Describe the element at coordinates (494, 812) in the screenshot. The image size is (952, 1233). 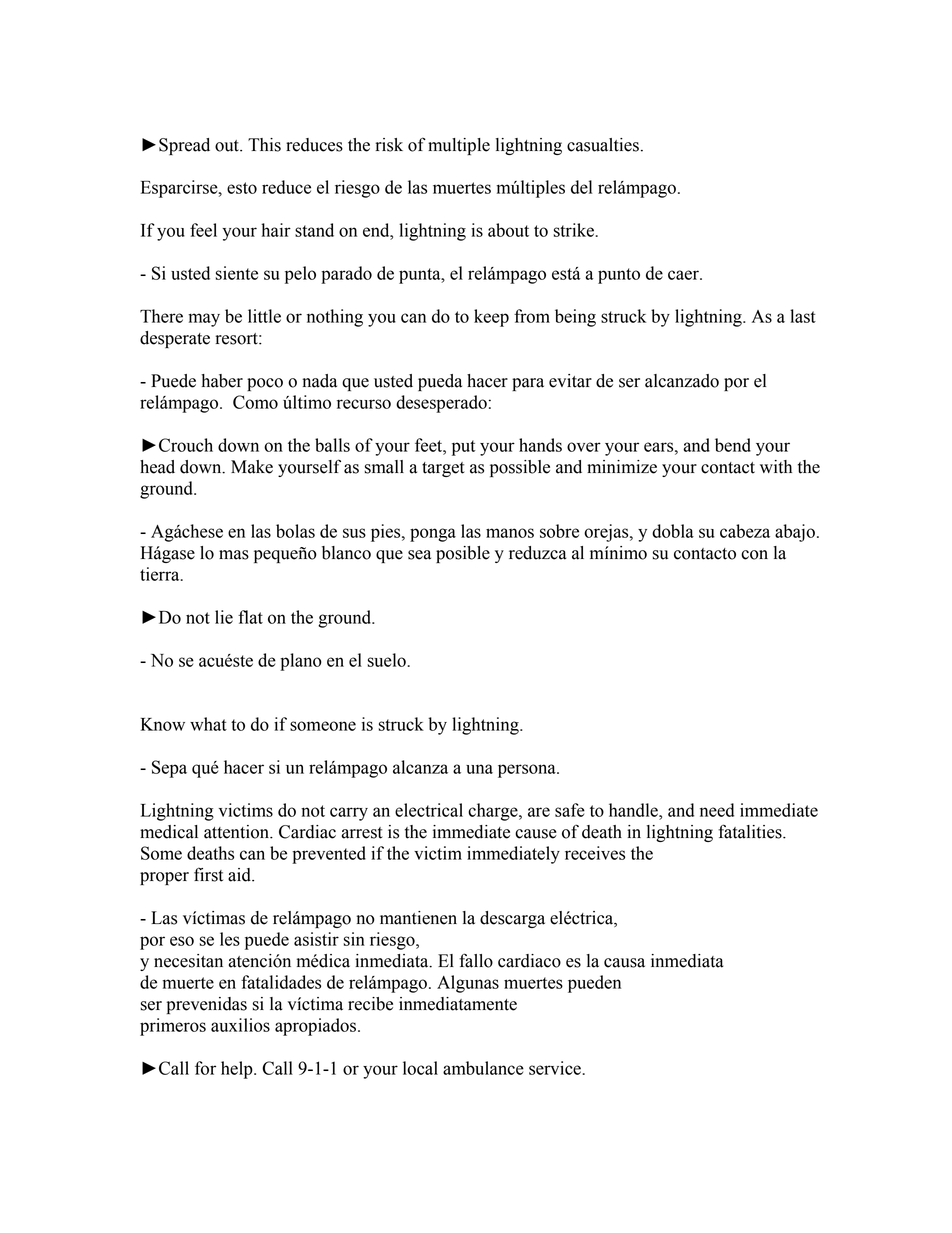
I see `charge` at that location.
